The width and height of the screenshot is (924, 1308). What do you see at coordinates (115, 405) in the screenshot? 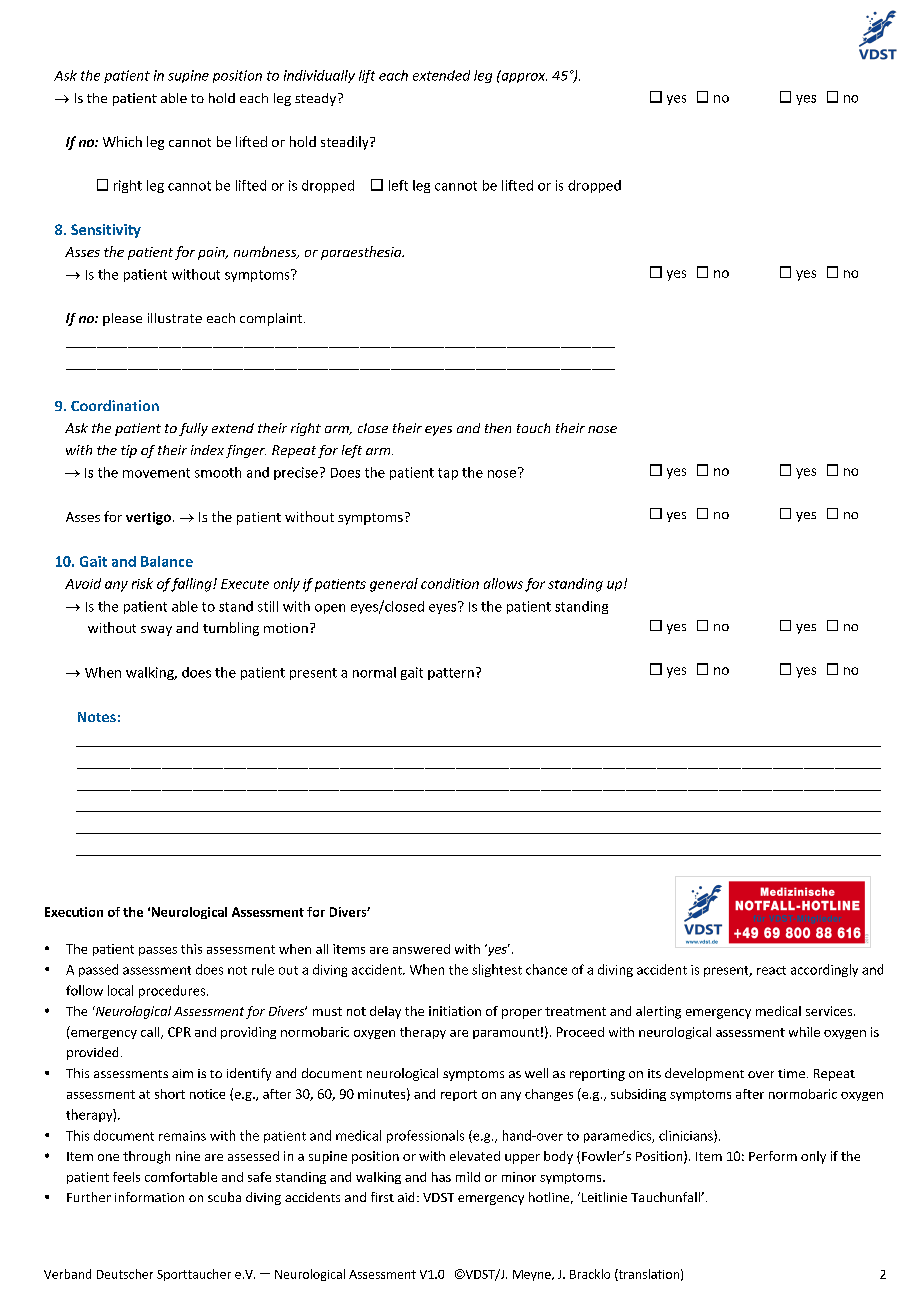
I see `Coordination` at bounding box center [115, 405].
